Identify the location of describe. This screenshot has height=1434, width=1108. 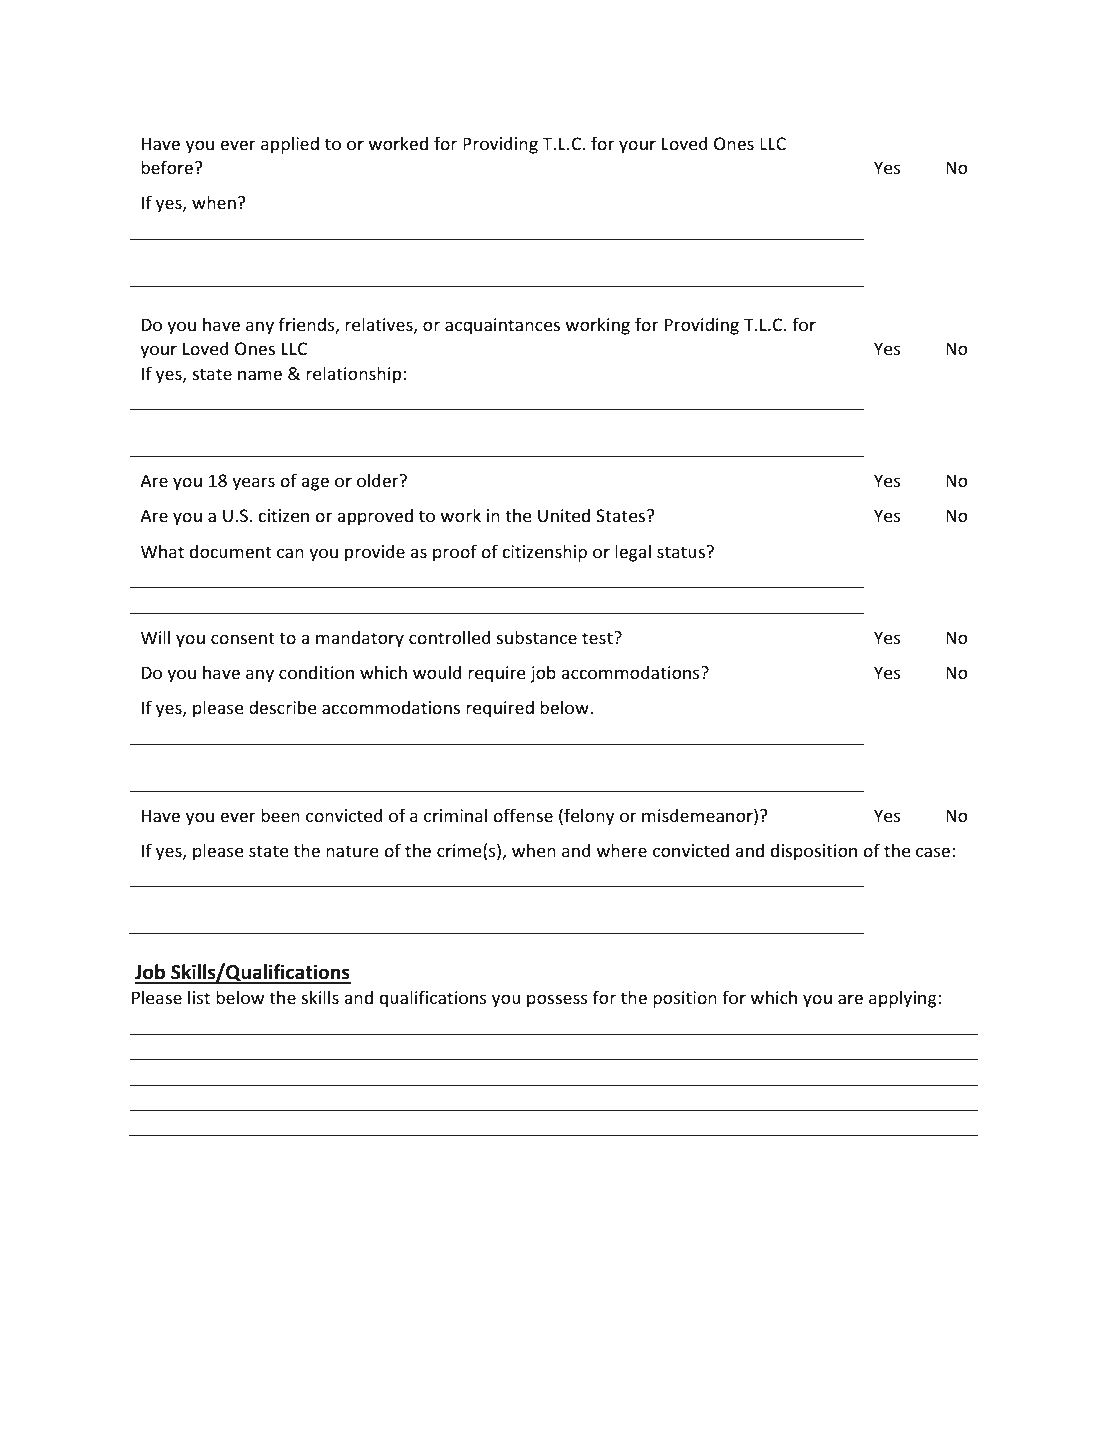
(283, 707).
